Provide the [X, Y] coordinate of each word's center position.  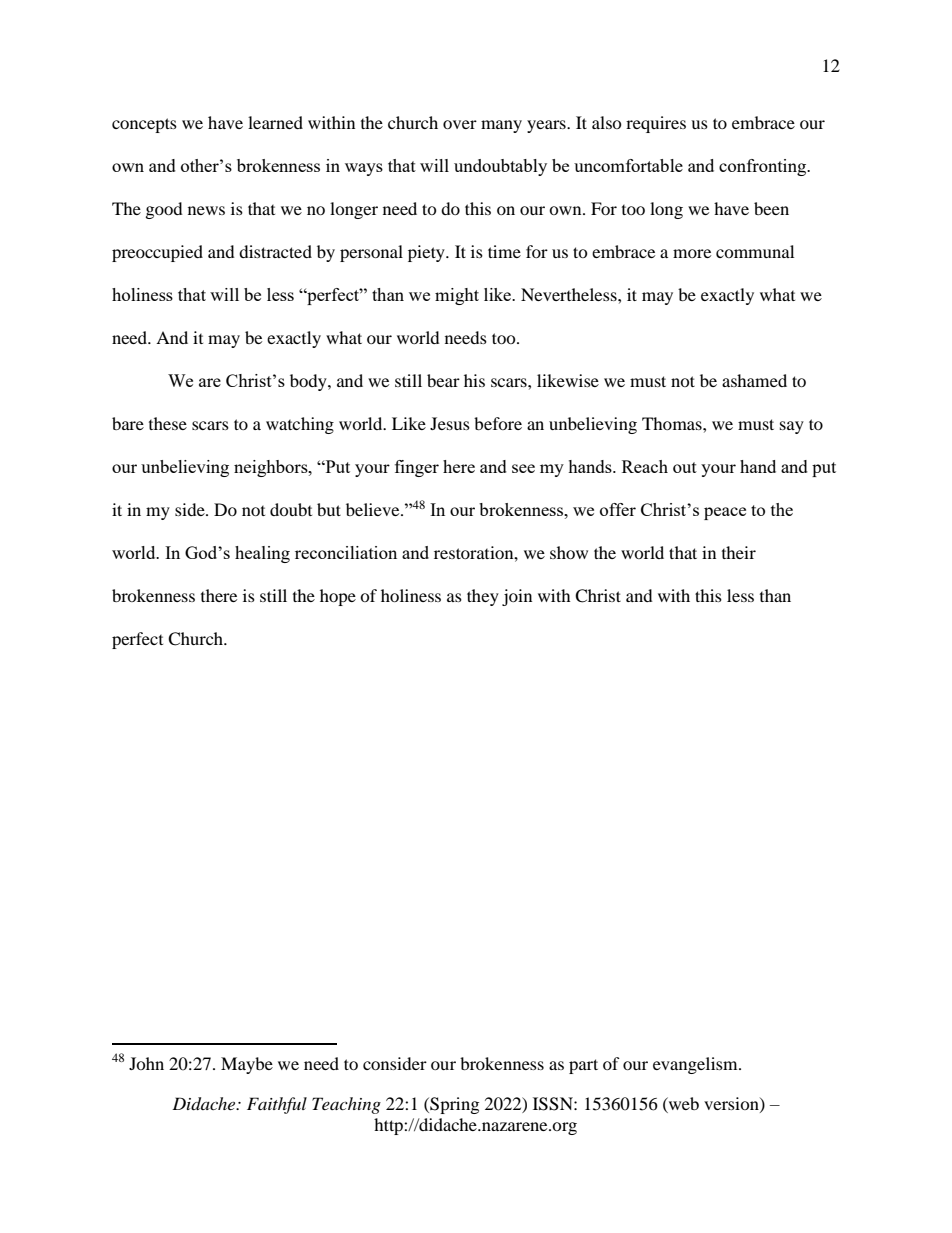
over [460, 124]
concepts [144, 125]
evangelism [696, 1065]
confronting [764, 167]
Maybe [247, 1065]
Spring [453, 1105]
